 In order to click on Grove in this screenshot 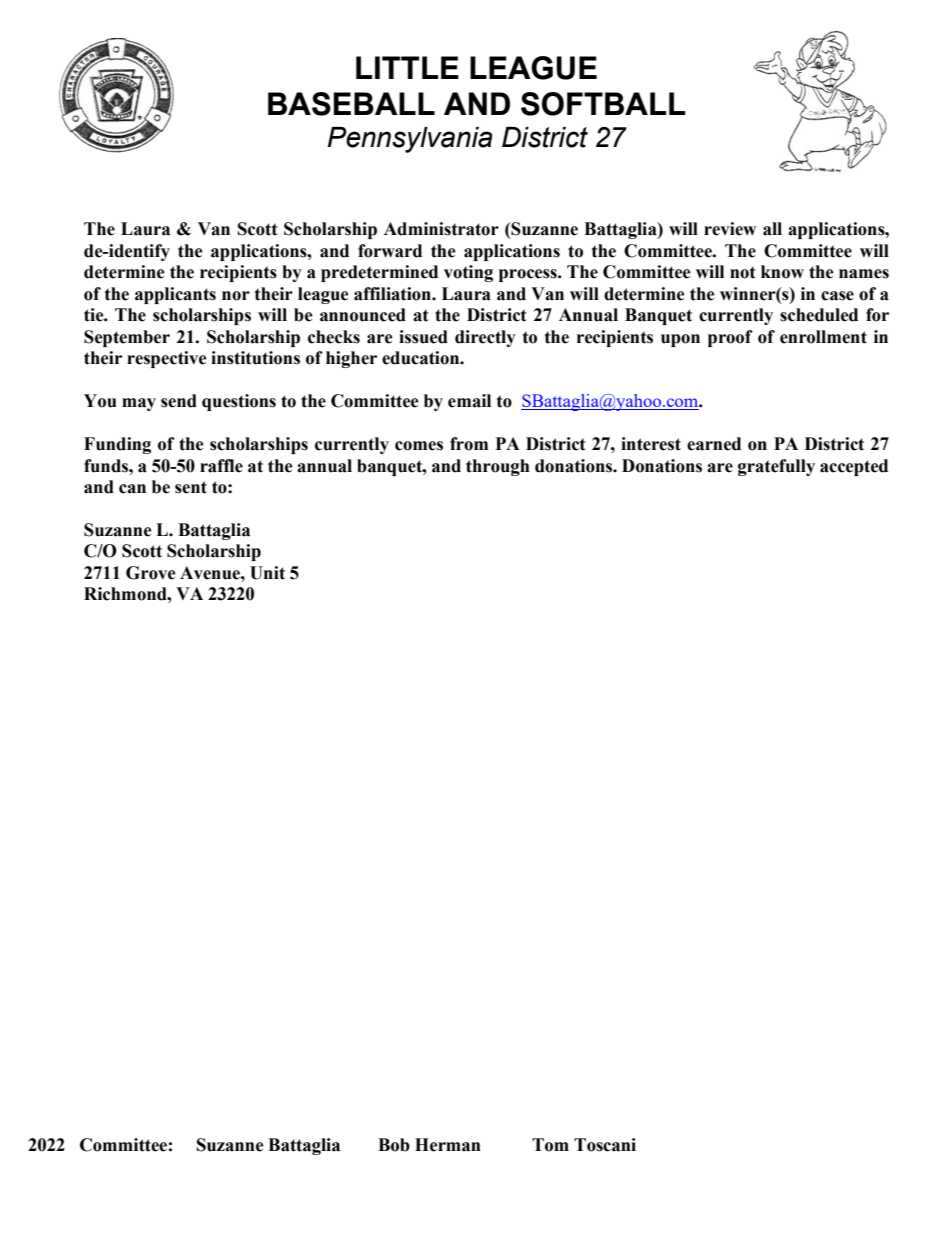, I will do `click(151, 573)`.
